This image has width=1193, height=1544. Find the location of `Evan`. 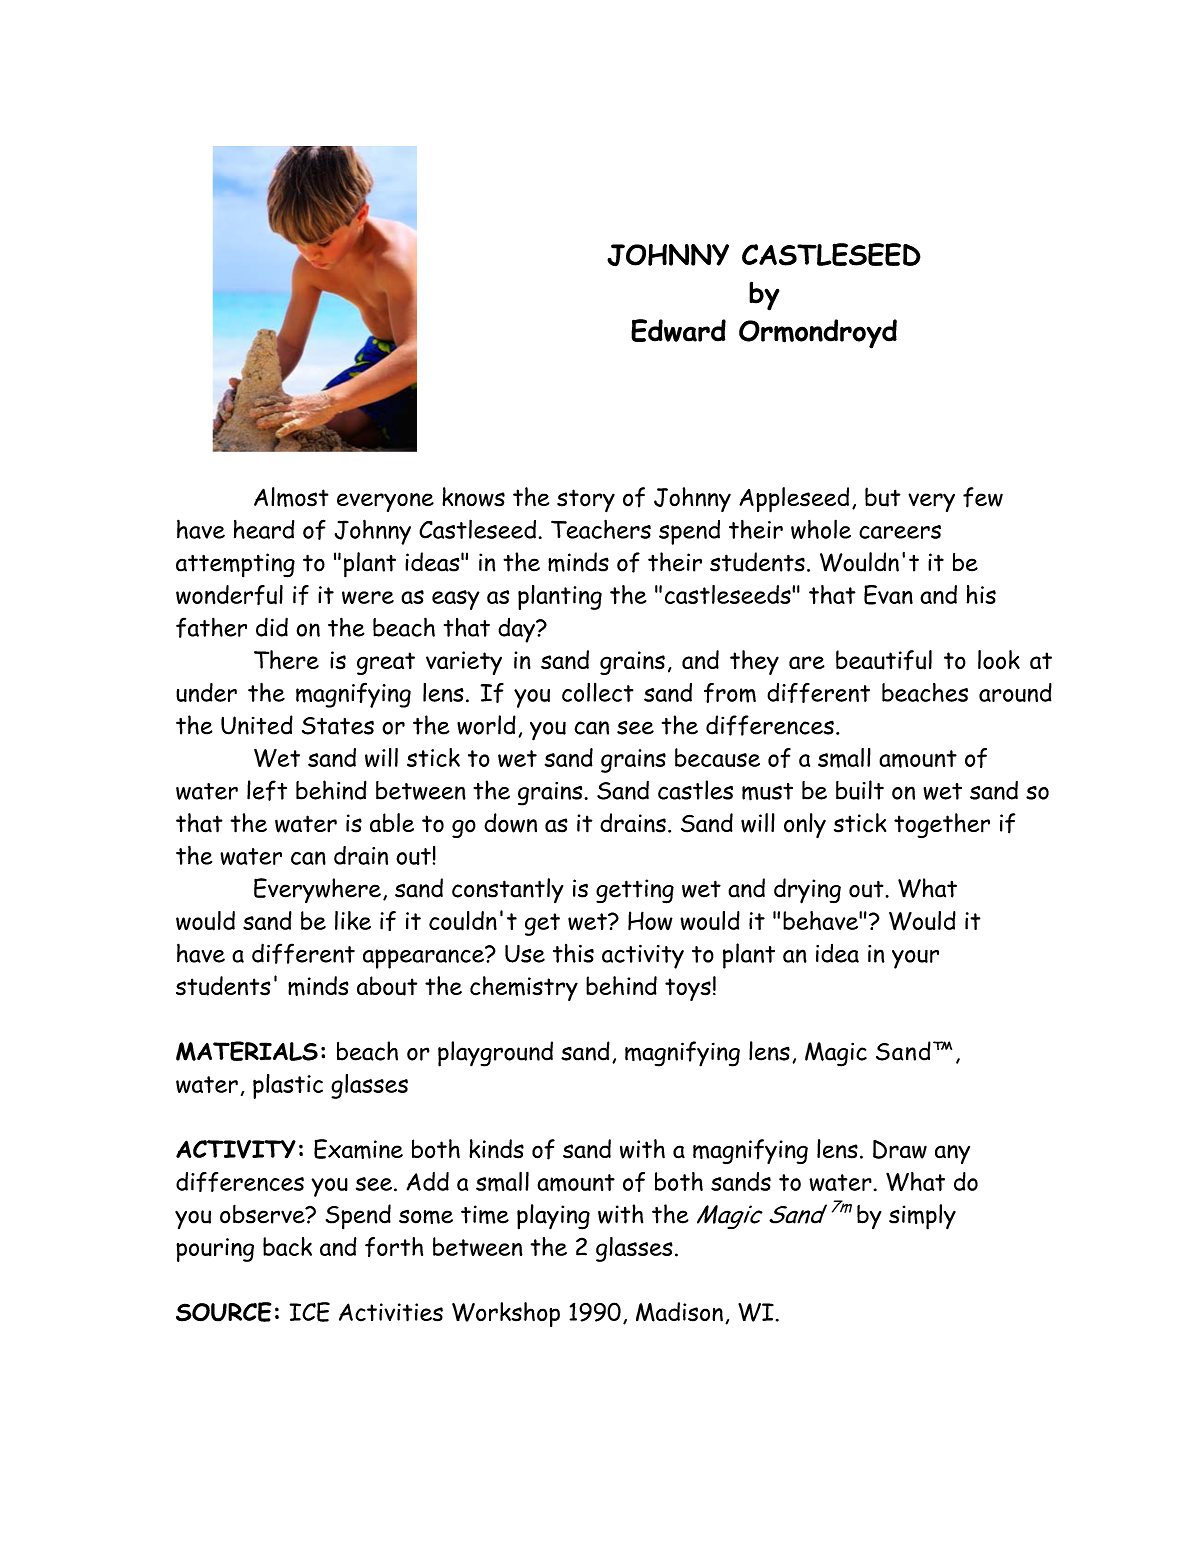

Evan is located at coordinates (888, 595).
